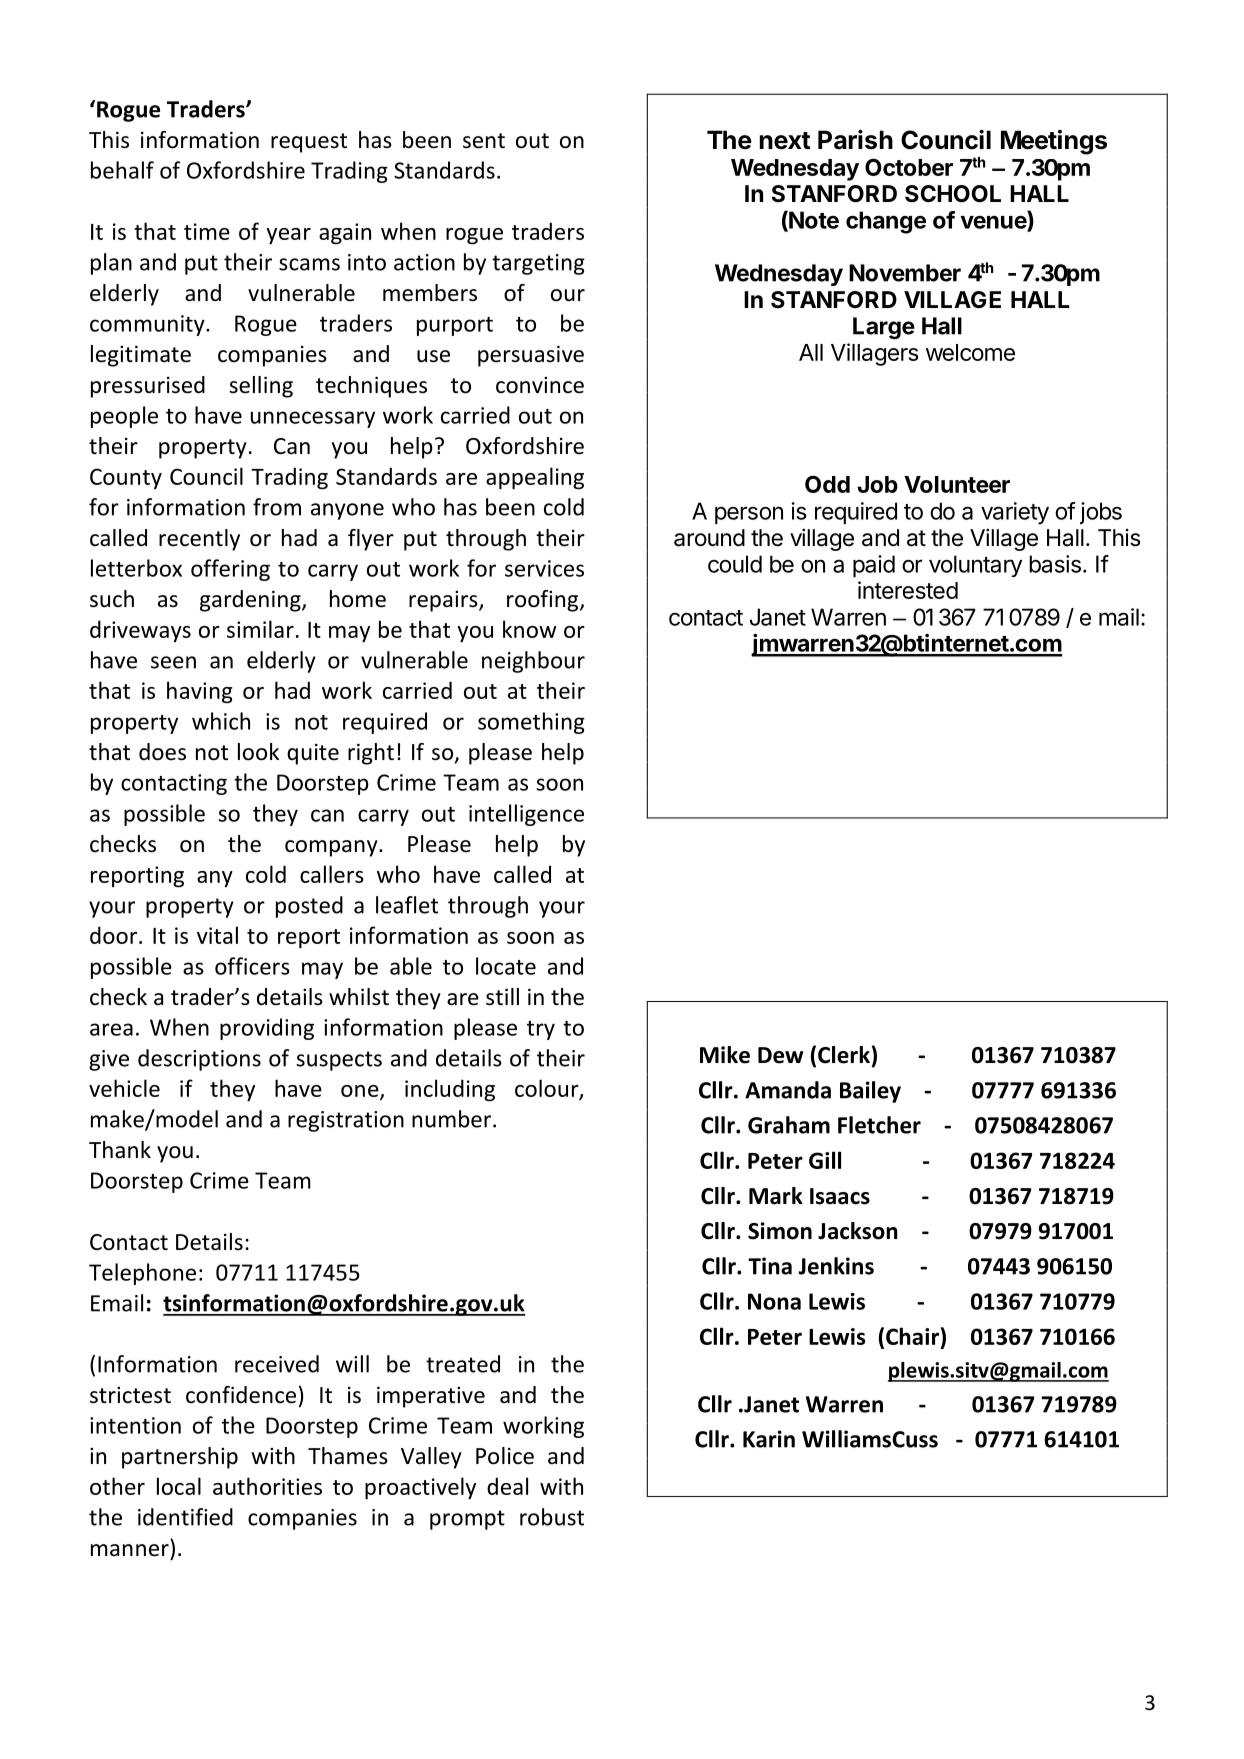 This document has height=1759, width=1244. Describe the element at coordinates (199, 1060) in the document. I see `descriptions` at that location.
